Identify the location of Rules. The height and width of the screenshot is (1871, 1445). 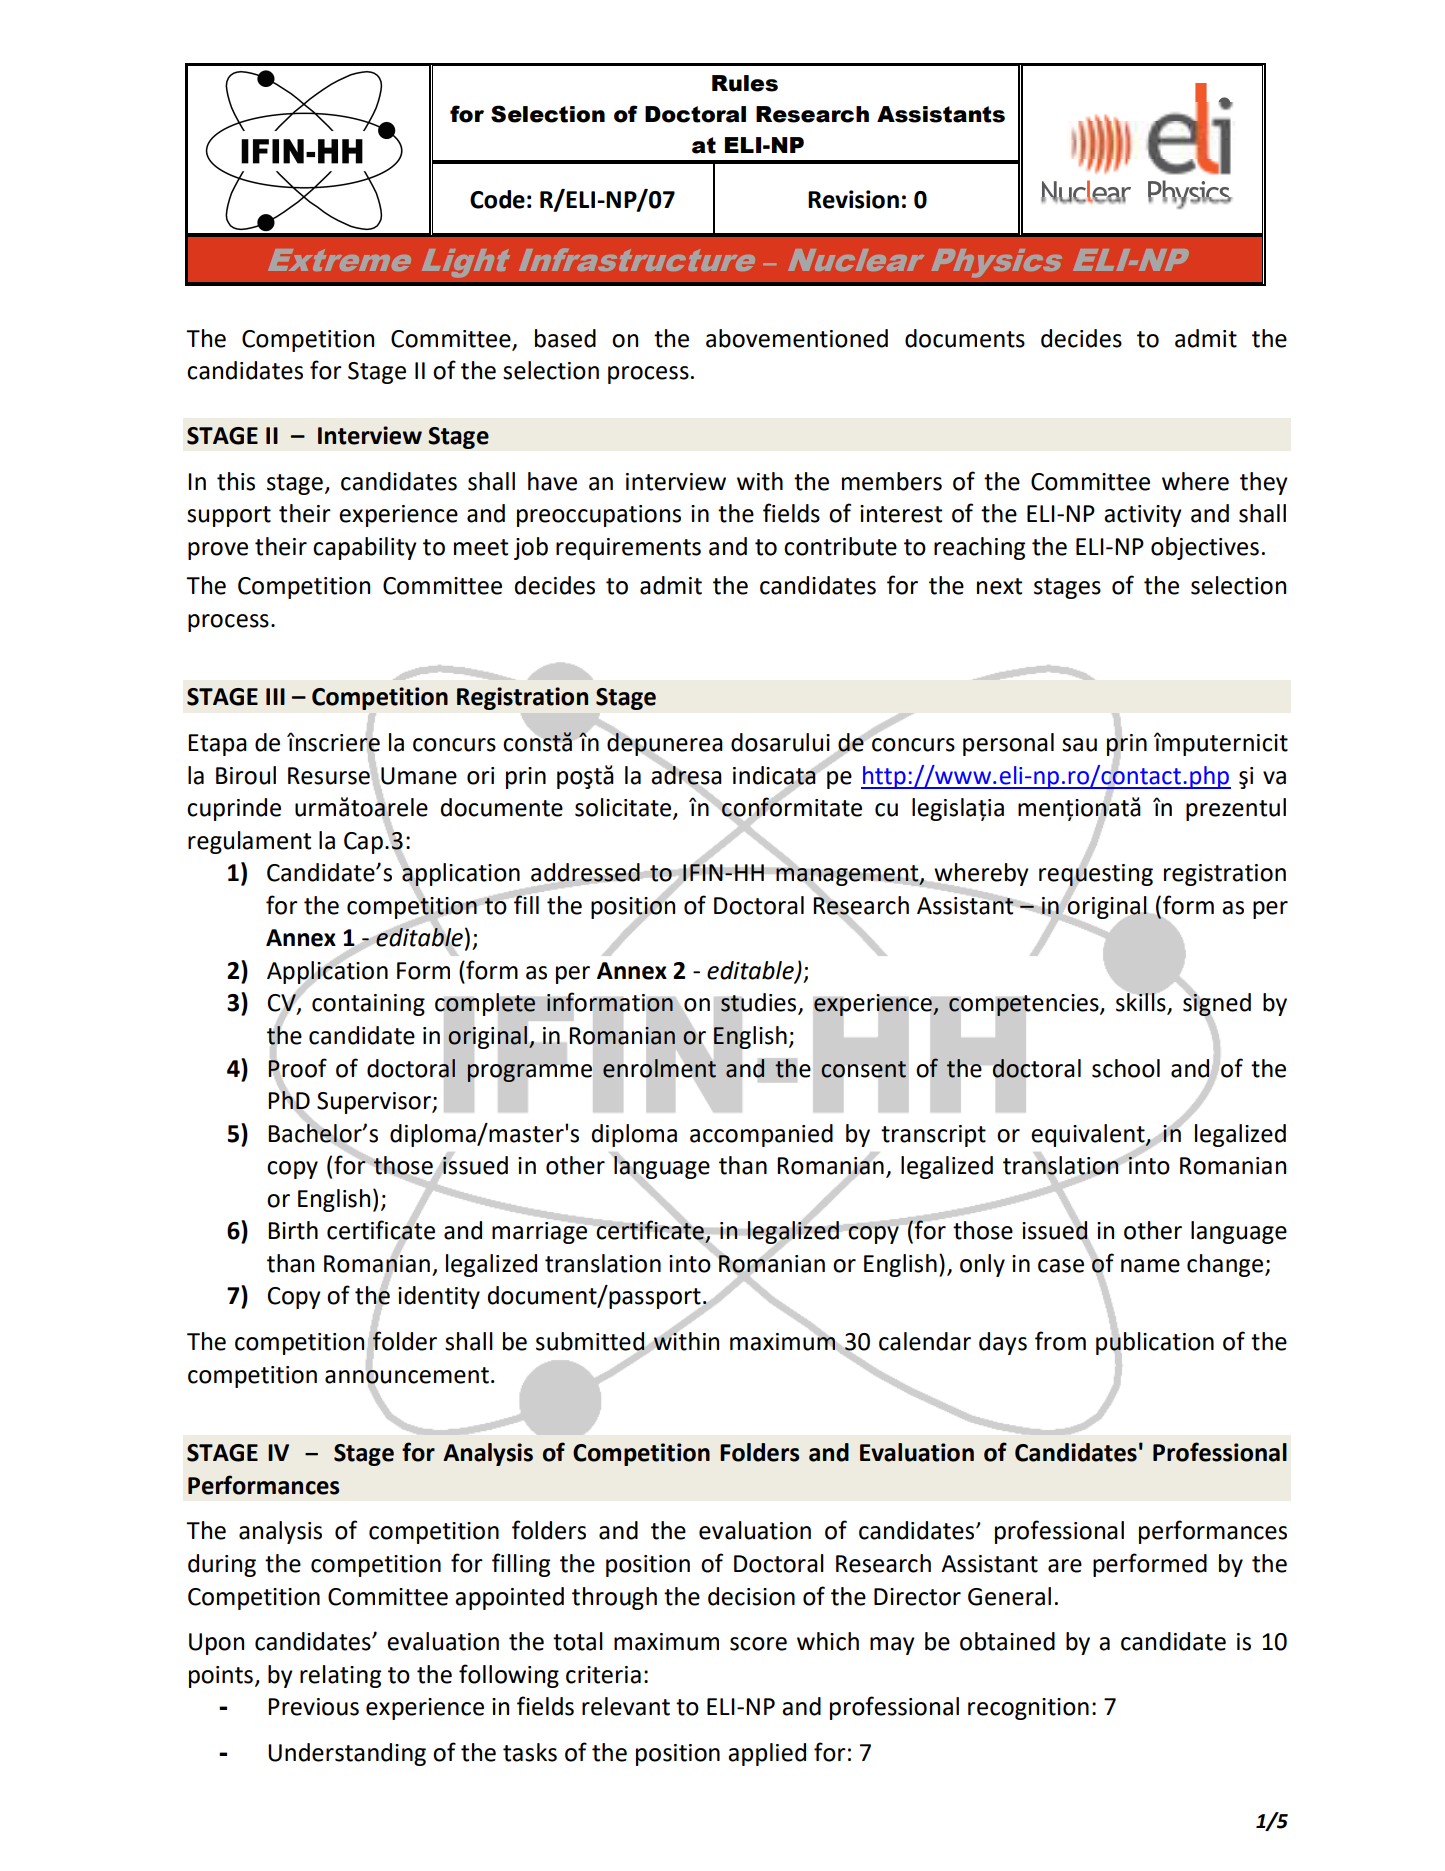
(745, 83).
